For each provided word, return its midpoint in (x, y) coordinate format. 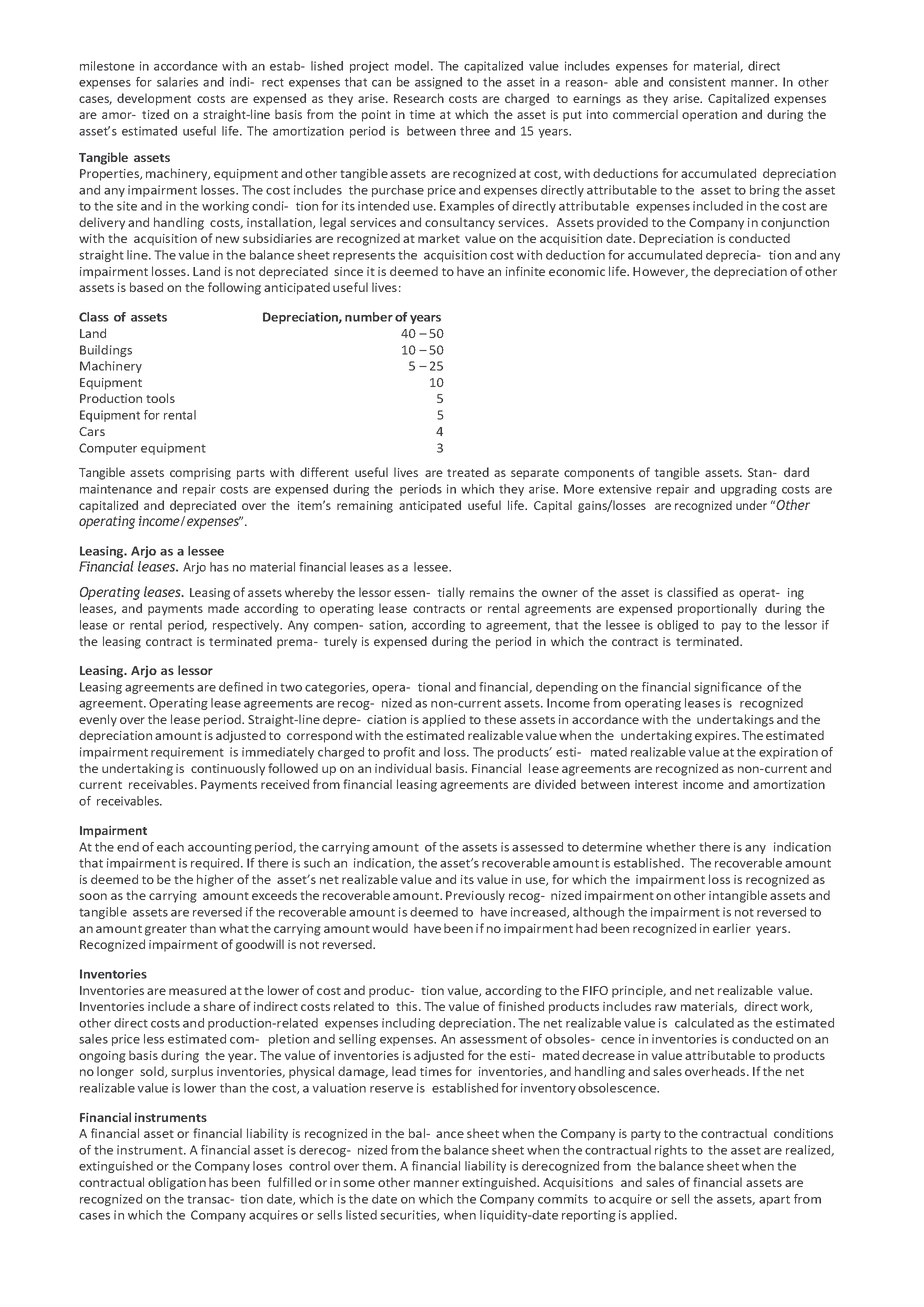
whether (671, 847)
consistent (697, 82)
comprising (200, 474)
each (170, 847)
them (378, 1166)
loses (267, 1166)
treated (468, 472)
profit (399, 753)
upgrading (749, 490)
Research (419, 98)
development (154, 99)
